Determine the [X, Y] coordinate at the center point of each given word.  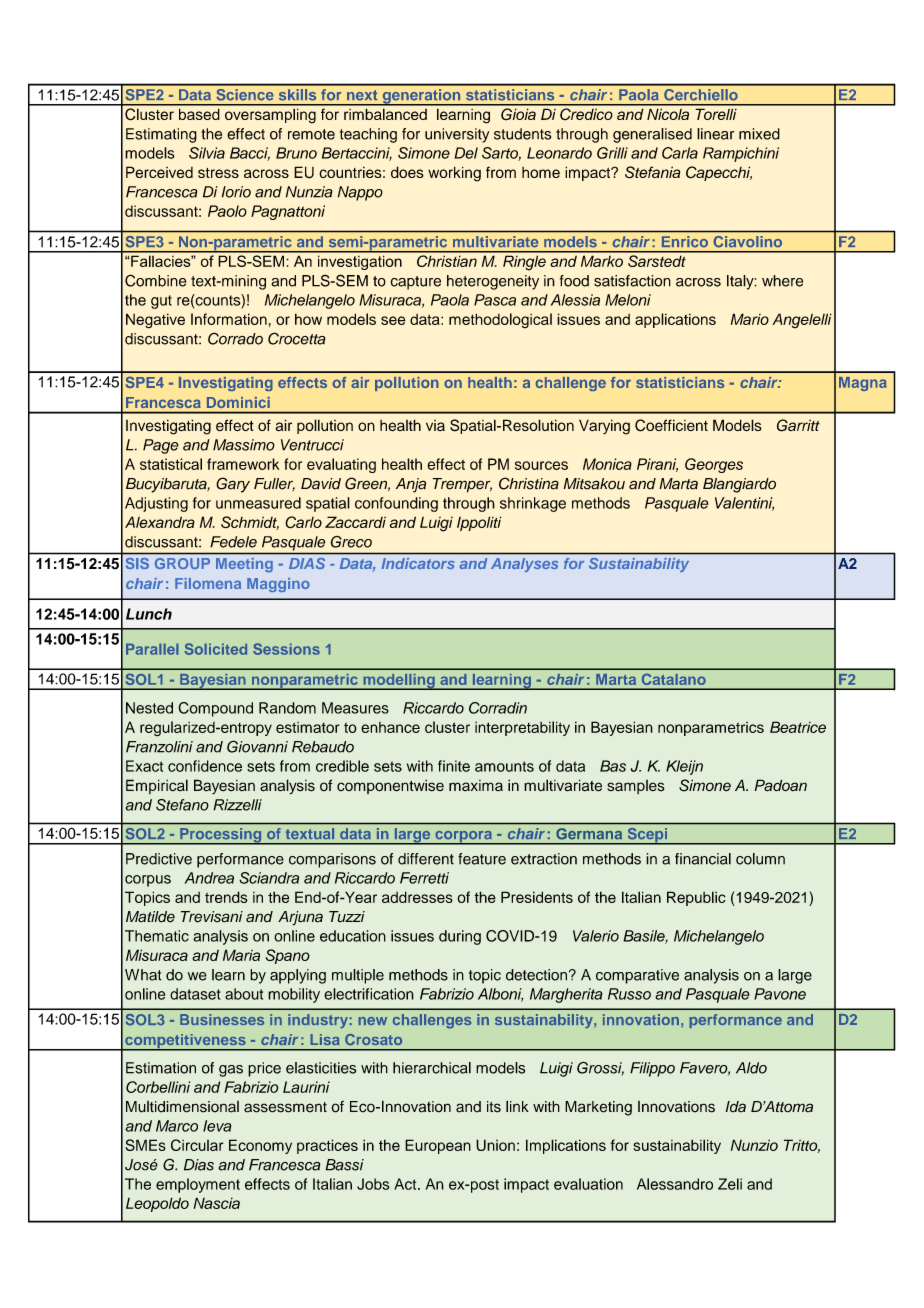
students [522, 134]
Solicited [215, 649]
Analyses [524, 565]
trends [226, 897]
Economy [260, 1146]
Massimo [244, 445]
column [760, 859]
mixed [759, 134]
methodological [500, 320]
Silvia [207, 153]
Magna [863, 384]
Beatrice [798, 727]
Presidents [537, 897]
